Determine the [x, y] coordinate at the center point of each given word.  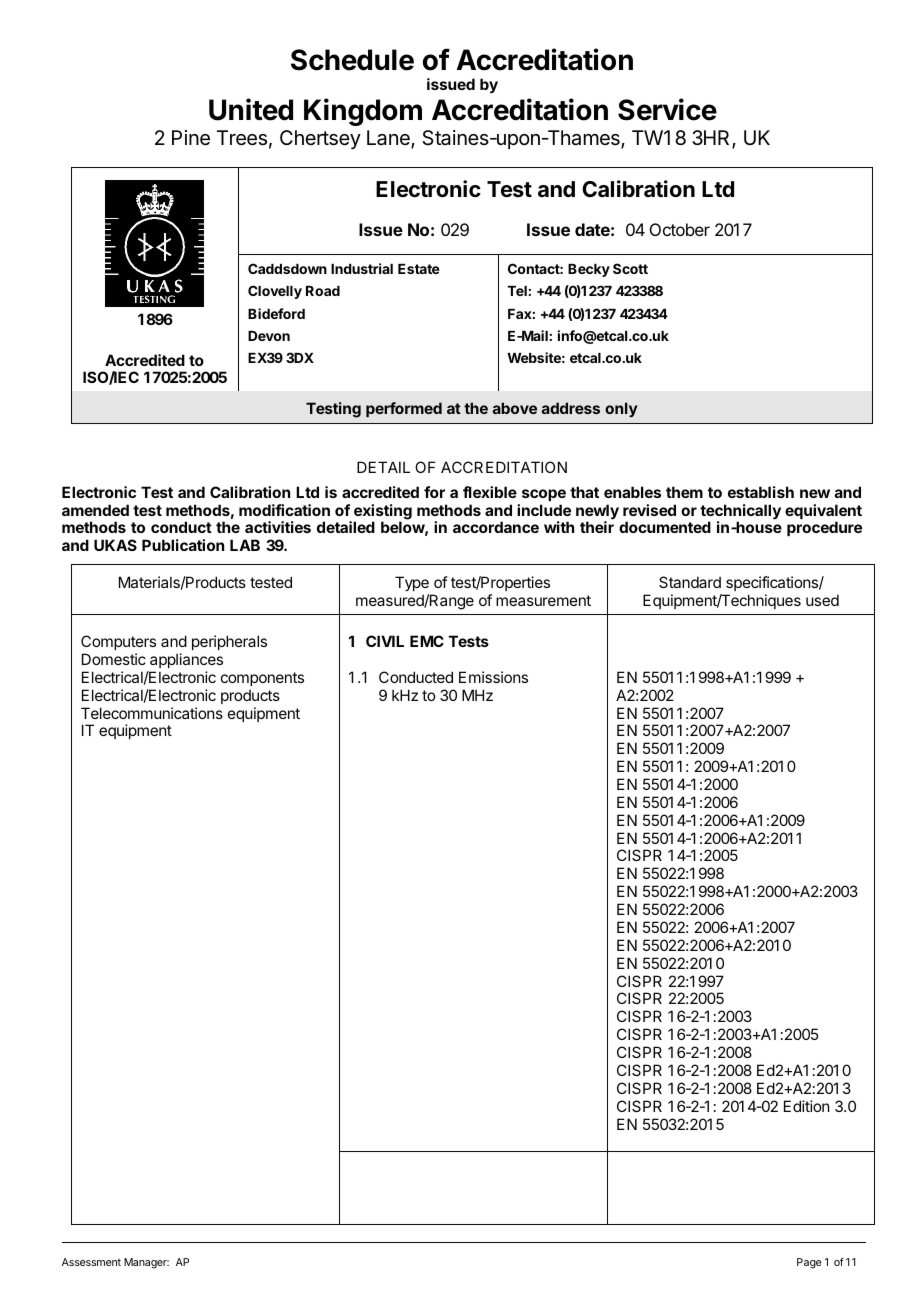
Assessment [91, 1262]
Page [809, 1263]
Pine [191, 138]
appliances [186, 660]
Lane [389, 139]
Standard [690, 582]
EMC [427, 641]
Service [667, 109]
